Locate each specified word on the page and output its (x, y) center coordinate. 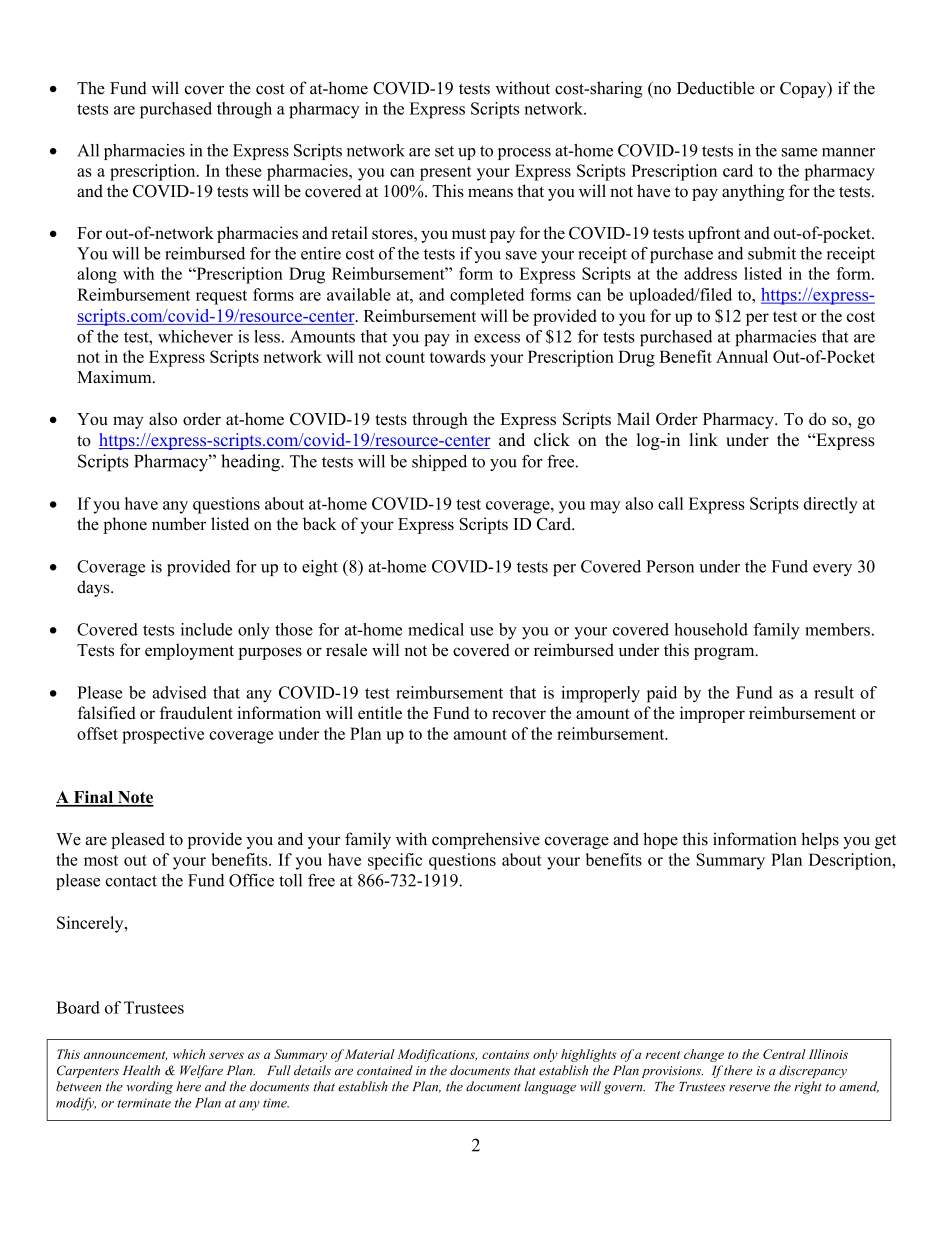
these (244, 170)
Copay (804, 90)
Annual (742, 356)
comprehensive (486, 840)
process (524, 154)
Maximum (115, 376)
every (832, 570)
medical (436, 629)
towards (458, 356)
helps (820, 840)
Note (134, 798)
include (206, 629)
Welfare (201, 1071)
